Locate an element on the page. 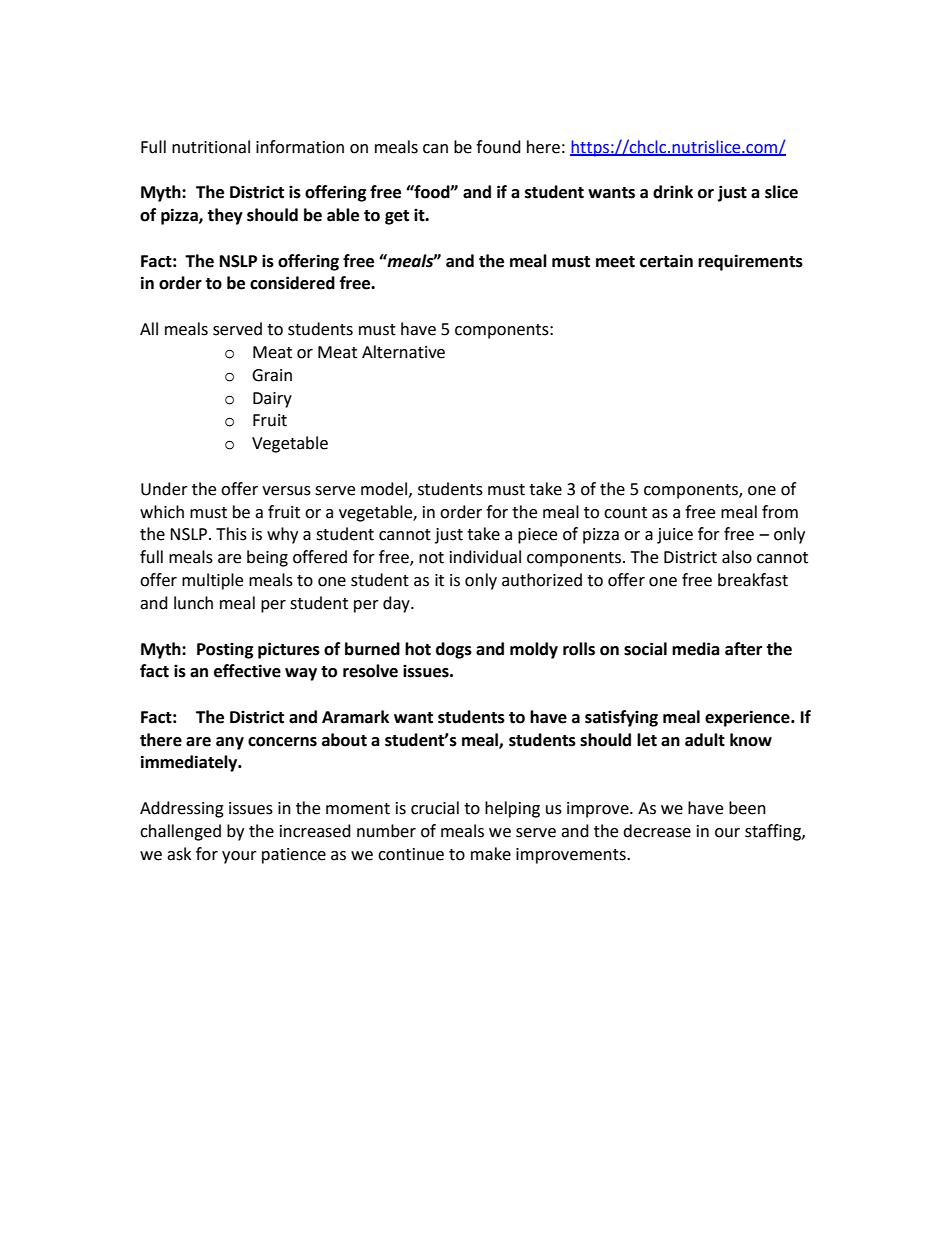 This page has width=952, height=1233. piece is located at coordinates (537, 536).
